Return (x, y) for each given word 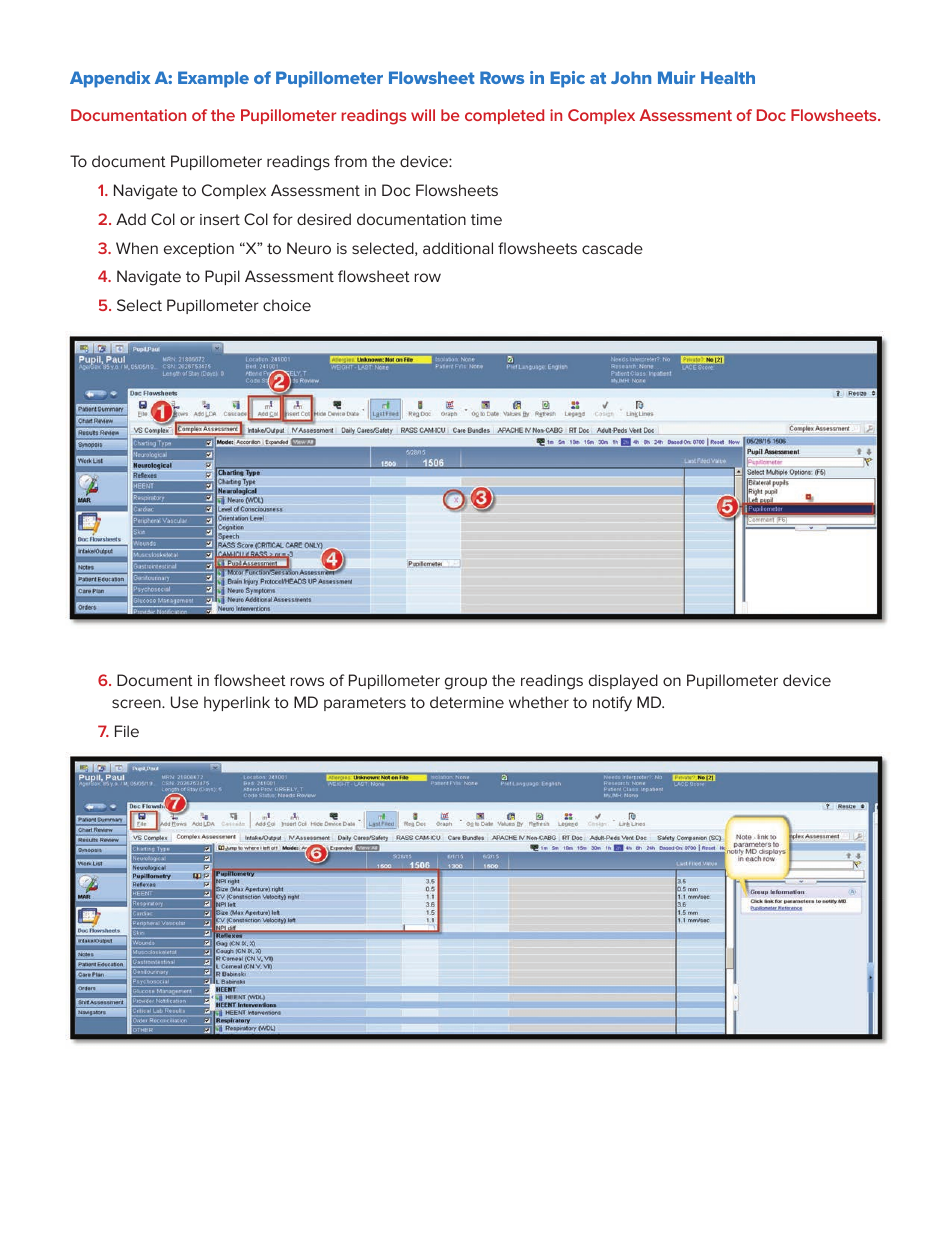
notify (612, 704)
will (423, 115)
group (466, 683)
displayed (623, 682)
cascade (612, 248)
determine (467, 702)
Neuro (309, 248)
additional (458, 248)
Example (213, 79)
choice (287, 305)
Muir (676, 77)
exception (199, 250)
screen (137, 703)
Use (184, 702)
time (486, 219)
